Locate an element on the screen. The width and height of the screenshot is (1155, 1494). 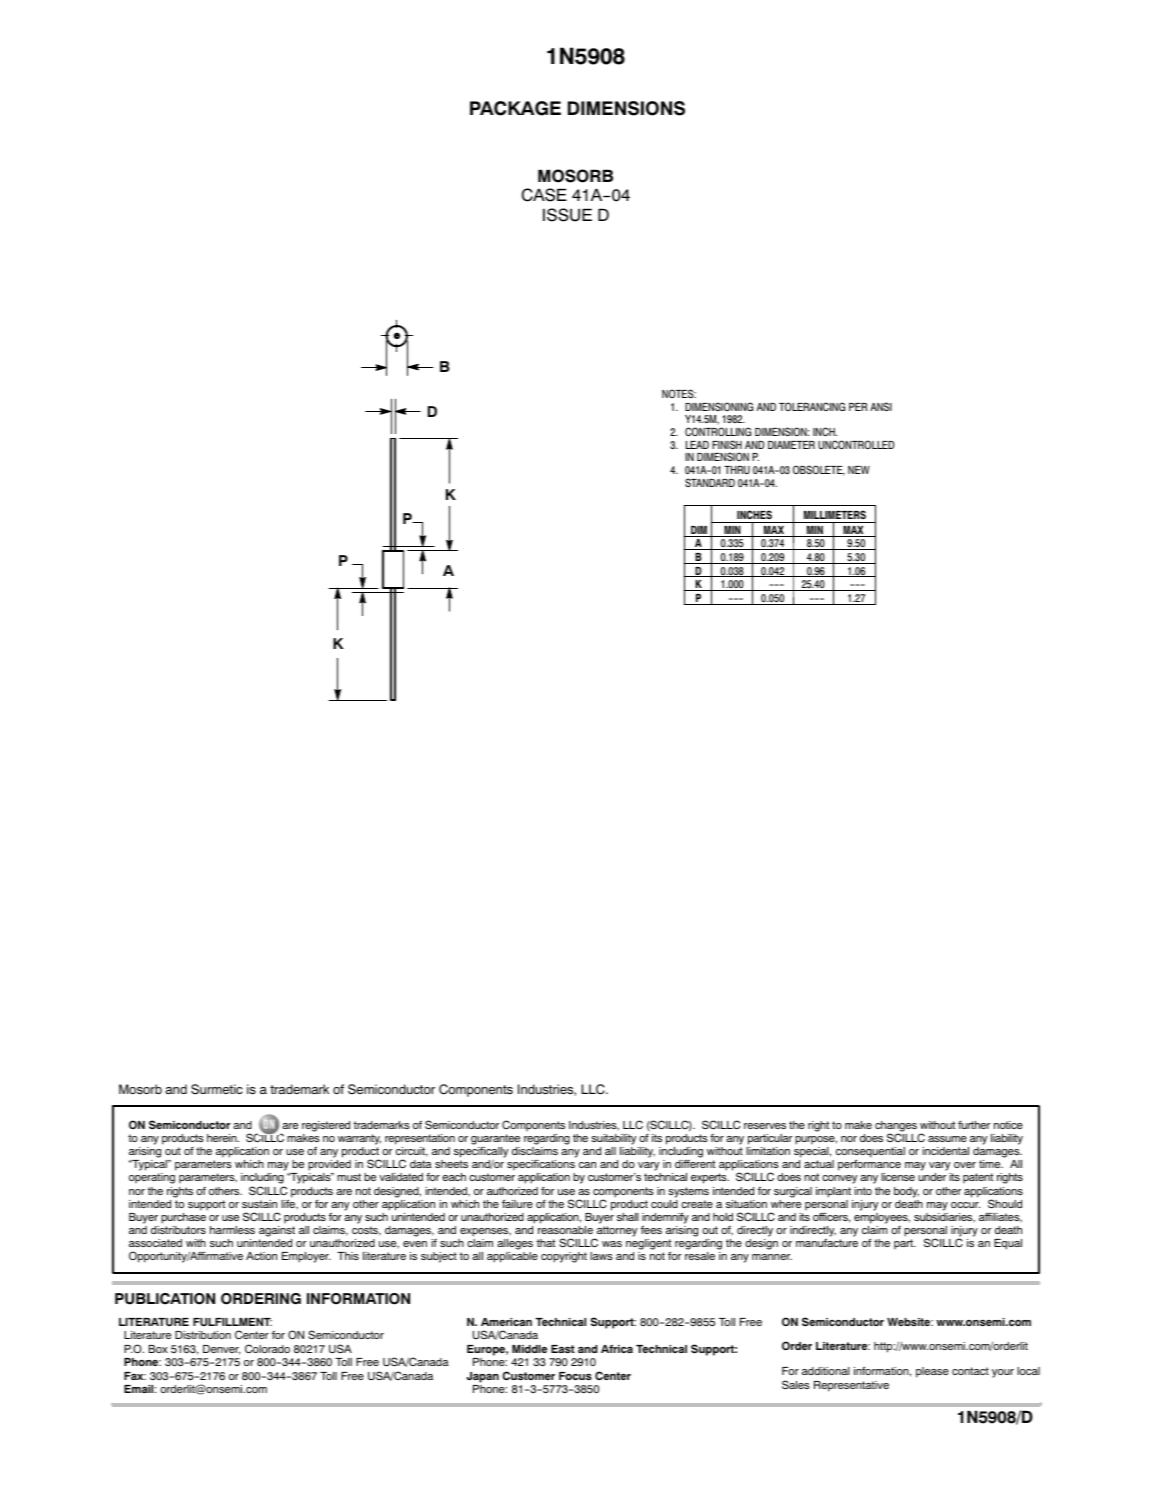
MILLIMETERS is located at coordinates (835, 516).
